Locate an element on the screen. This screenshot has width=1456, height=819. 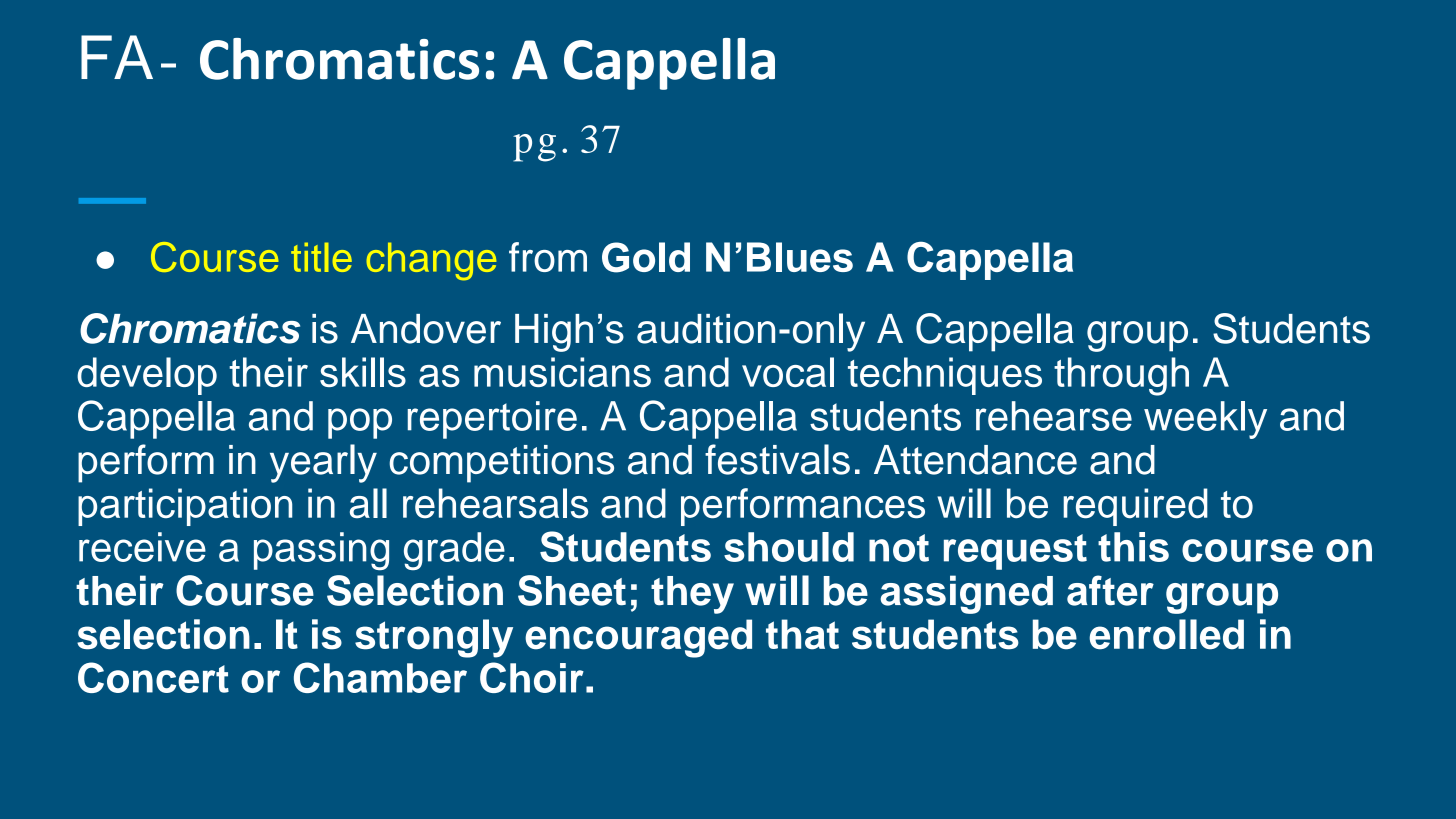
enrolled is located at coordinates (1166, 634).
